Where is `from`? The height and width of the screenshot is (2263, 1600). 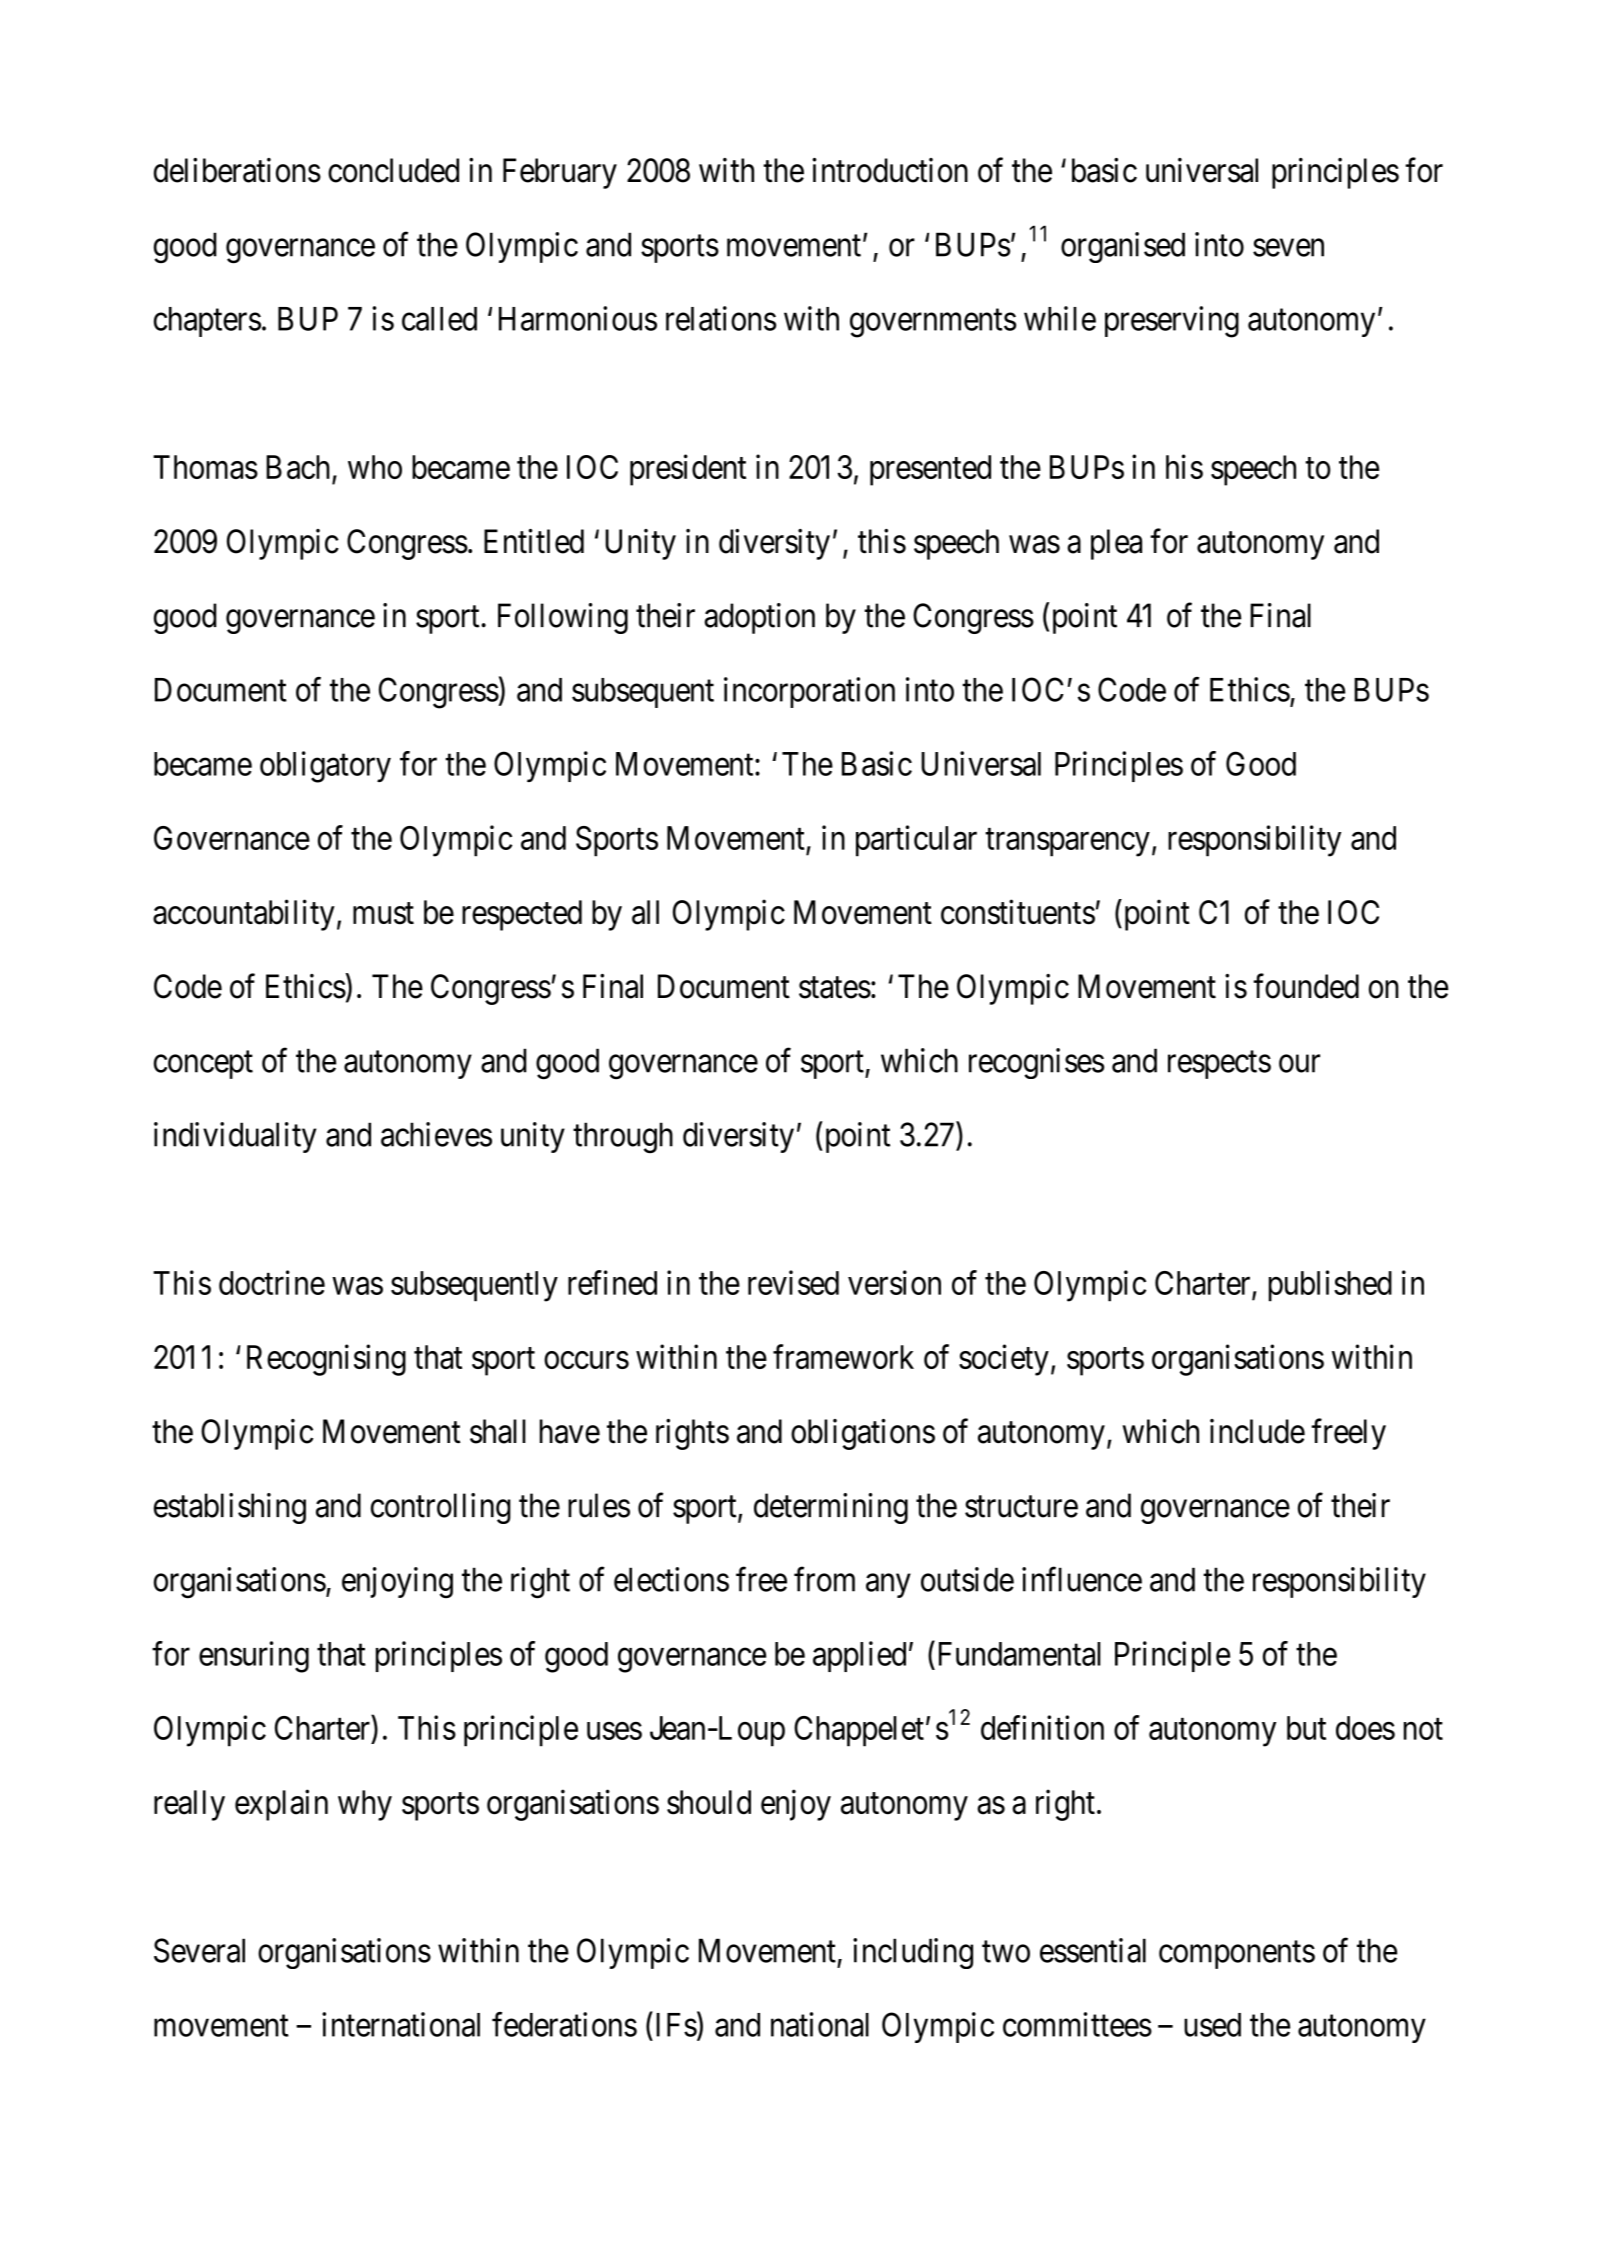
from is located at coordinates (824, 1579).
